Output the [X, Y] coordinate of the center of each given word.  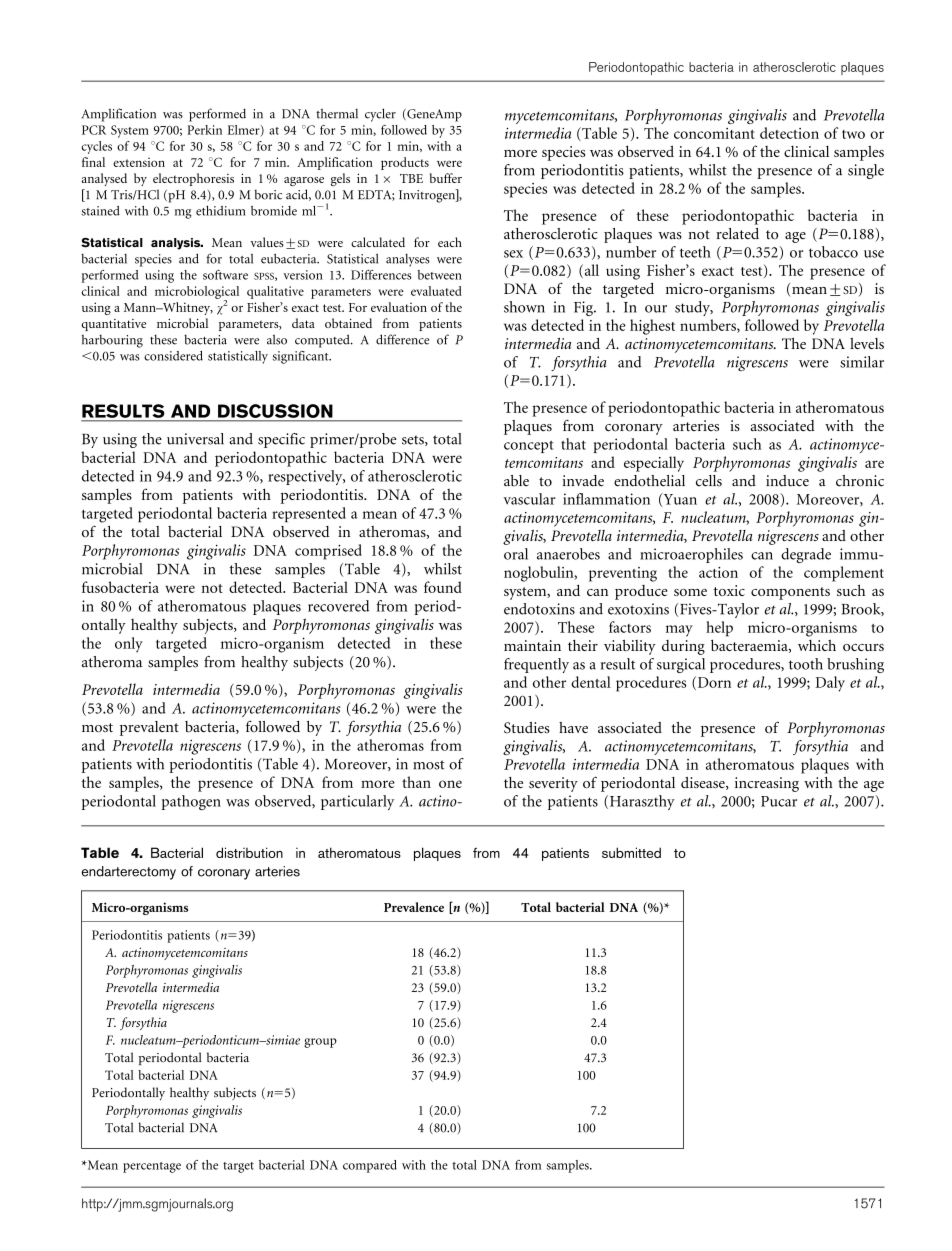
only [129, 644]
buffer [446, 178]
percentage [152, 1167]
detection [789, 133]
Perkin [204, 130]
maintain [532, 645]
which [817, 645]
